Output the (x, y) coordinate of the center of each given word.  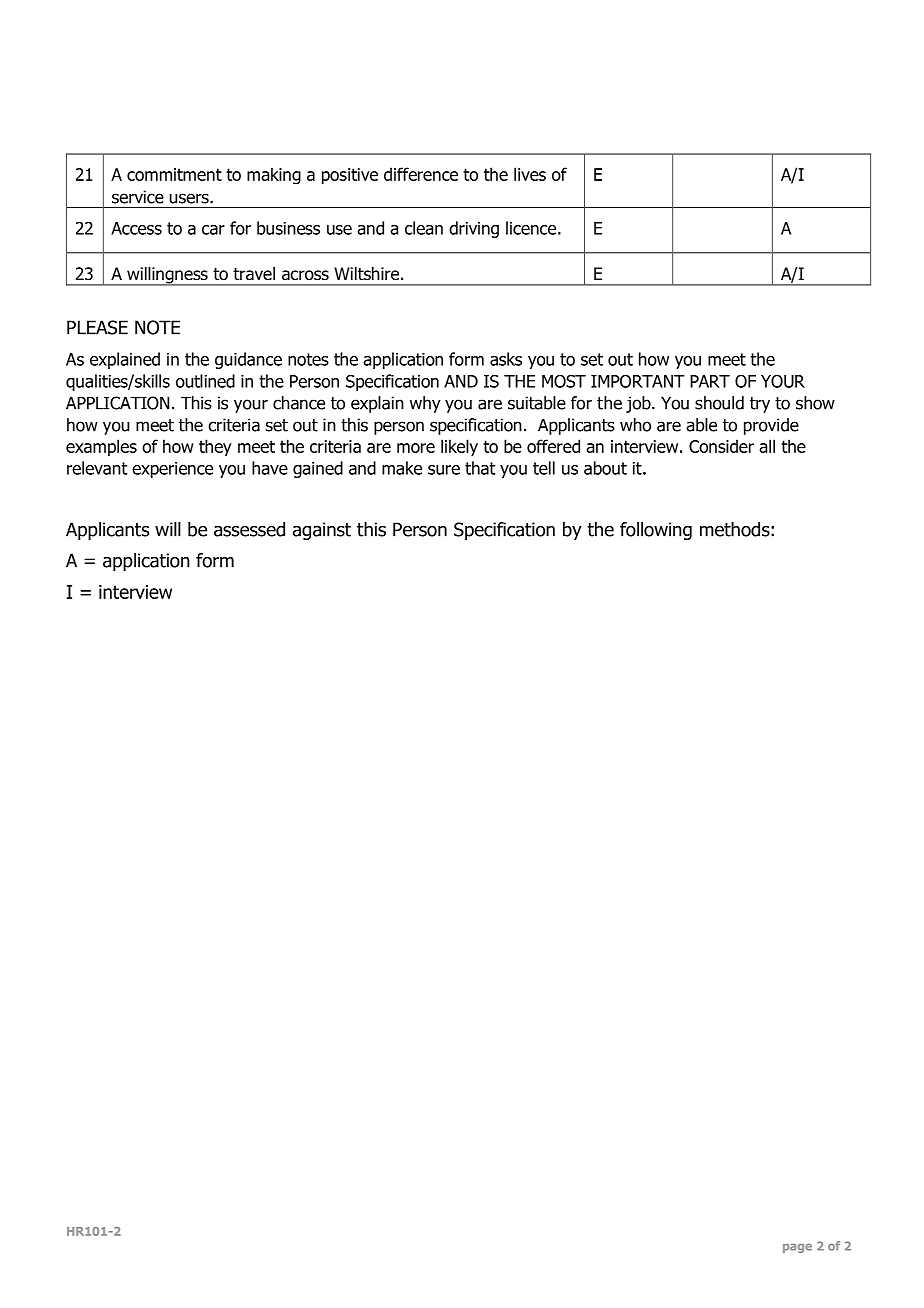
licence (531, 228)
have (270, 468)
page (797, 1248)
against (322, 531)
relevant (97, 468)
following (656, 531)
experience (172, 470)
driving (474, 229)
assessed (249, 529)
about (605, 468)
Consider (721, 446)
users (190, 198)
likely (459, 448)
